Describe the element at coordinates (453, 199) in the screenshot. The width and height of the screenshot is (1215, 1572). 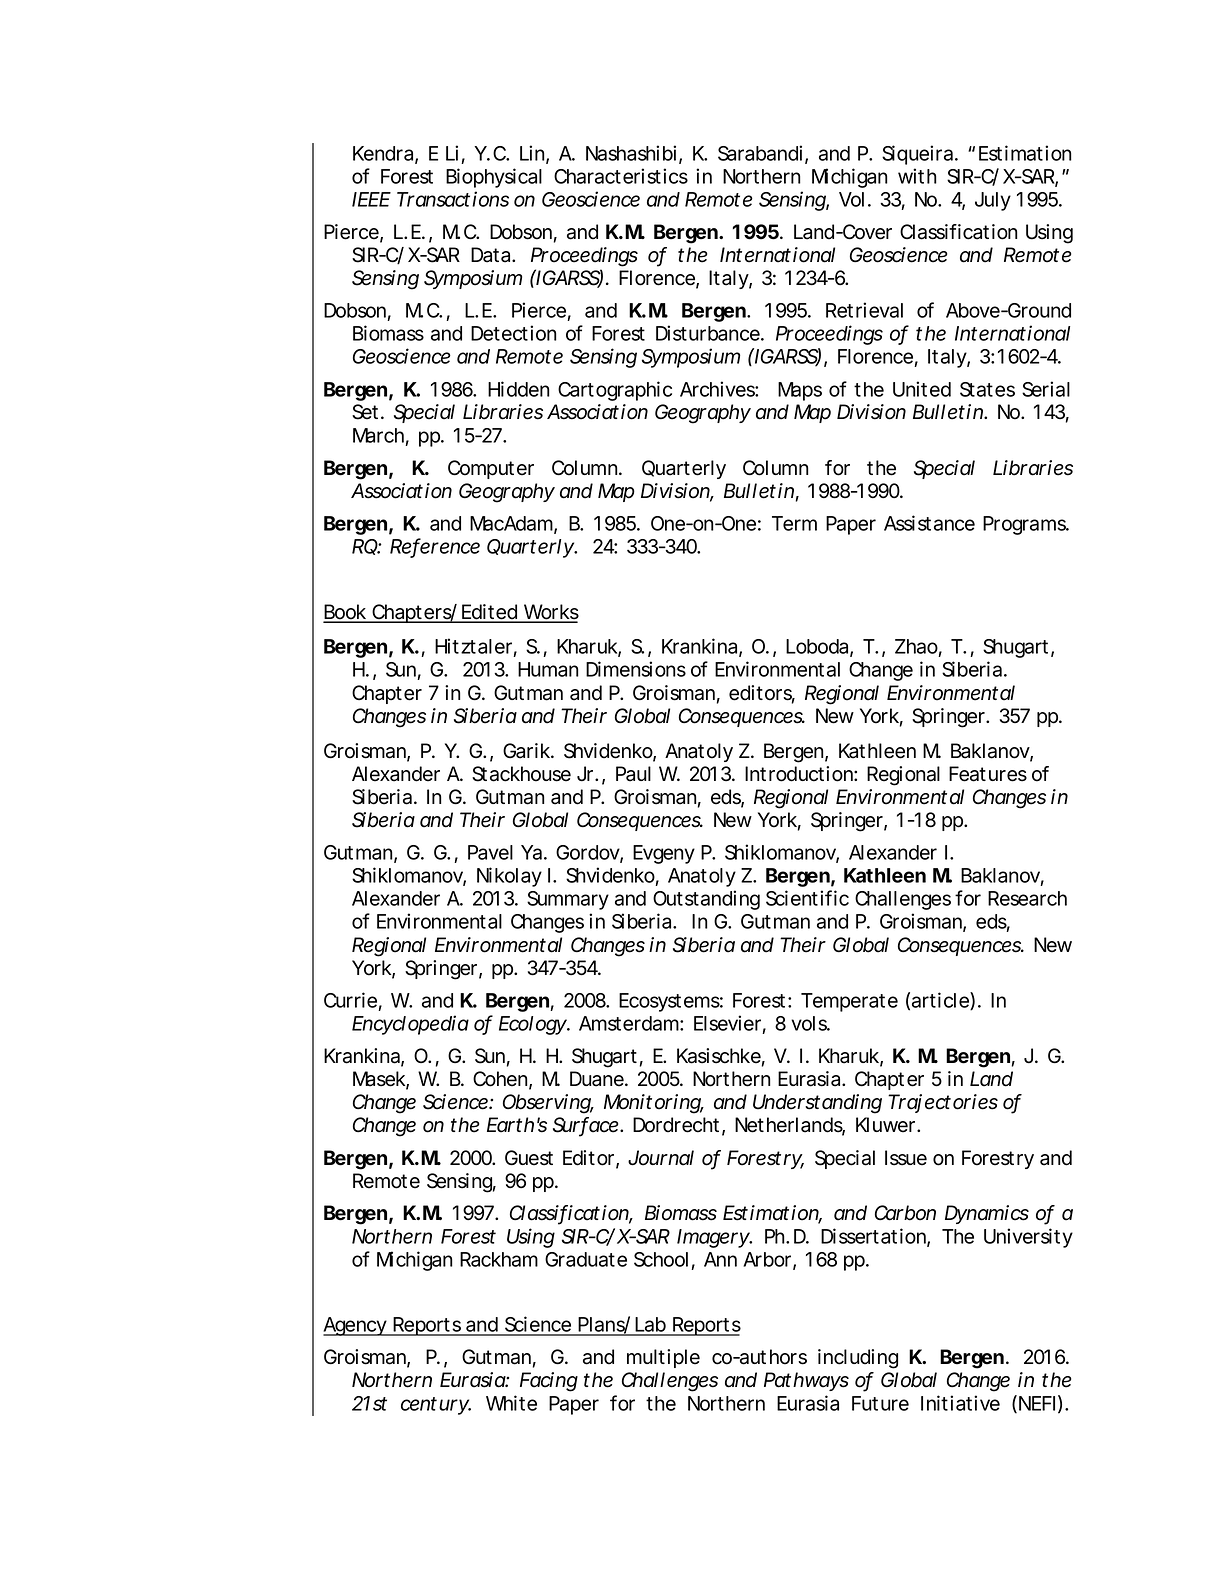
I see `Transactions` at that location.
